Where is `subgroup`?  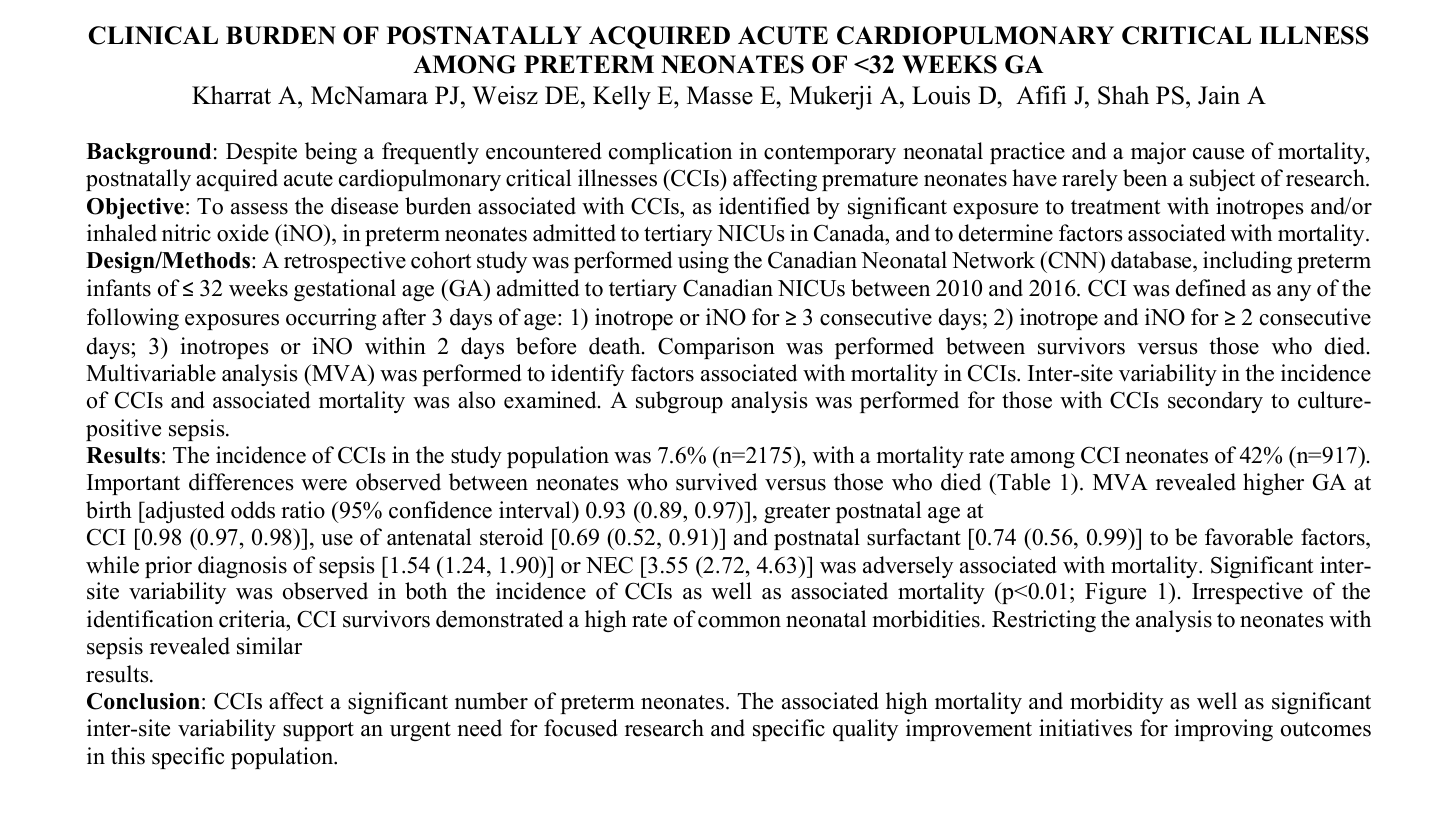
subgroup is located at coordinates (679, 402).
